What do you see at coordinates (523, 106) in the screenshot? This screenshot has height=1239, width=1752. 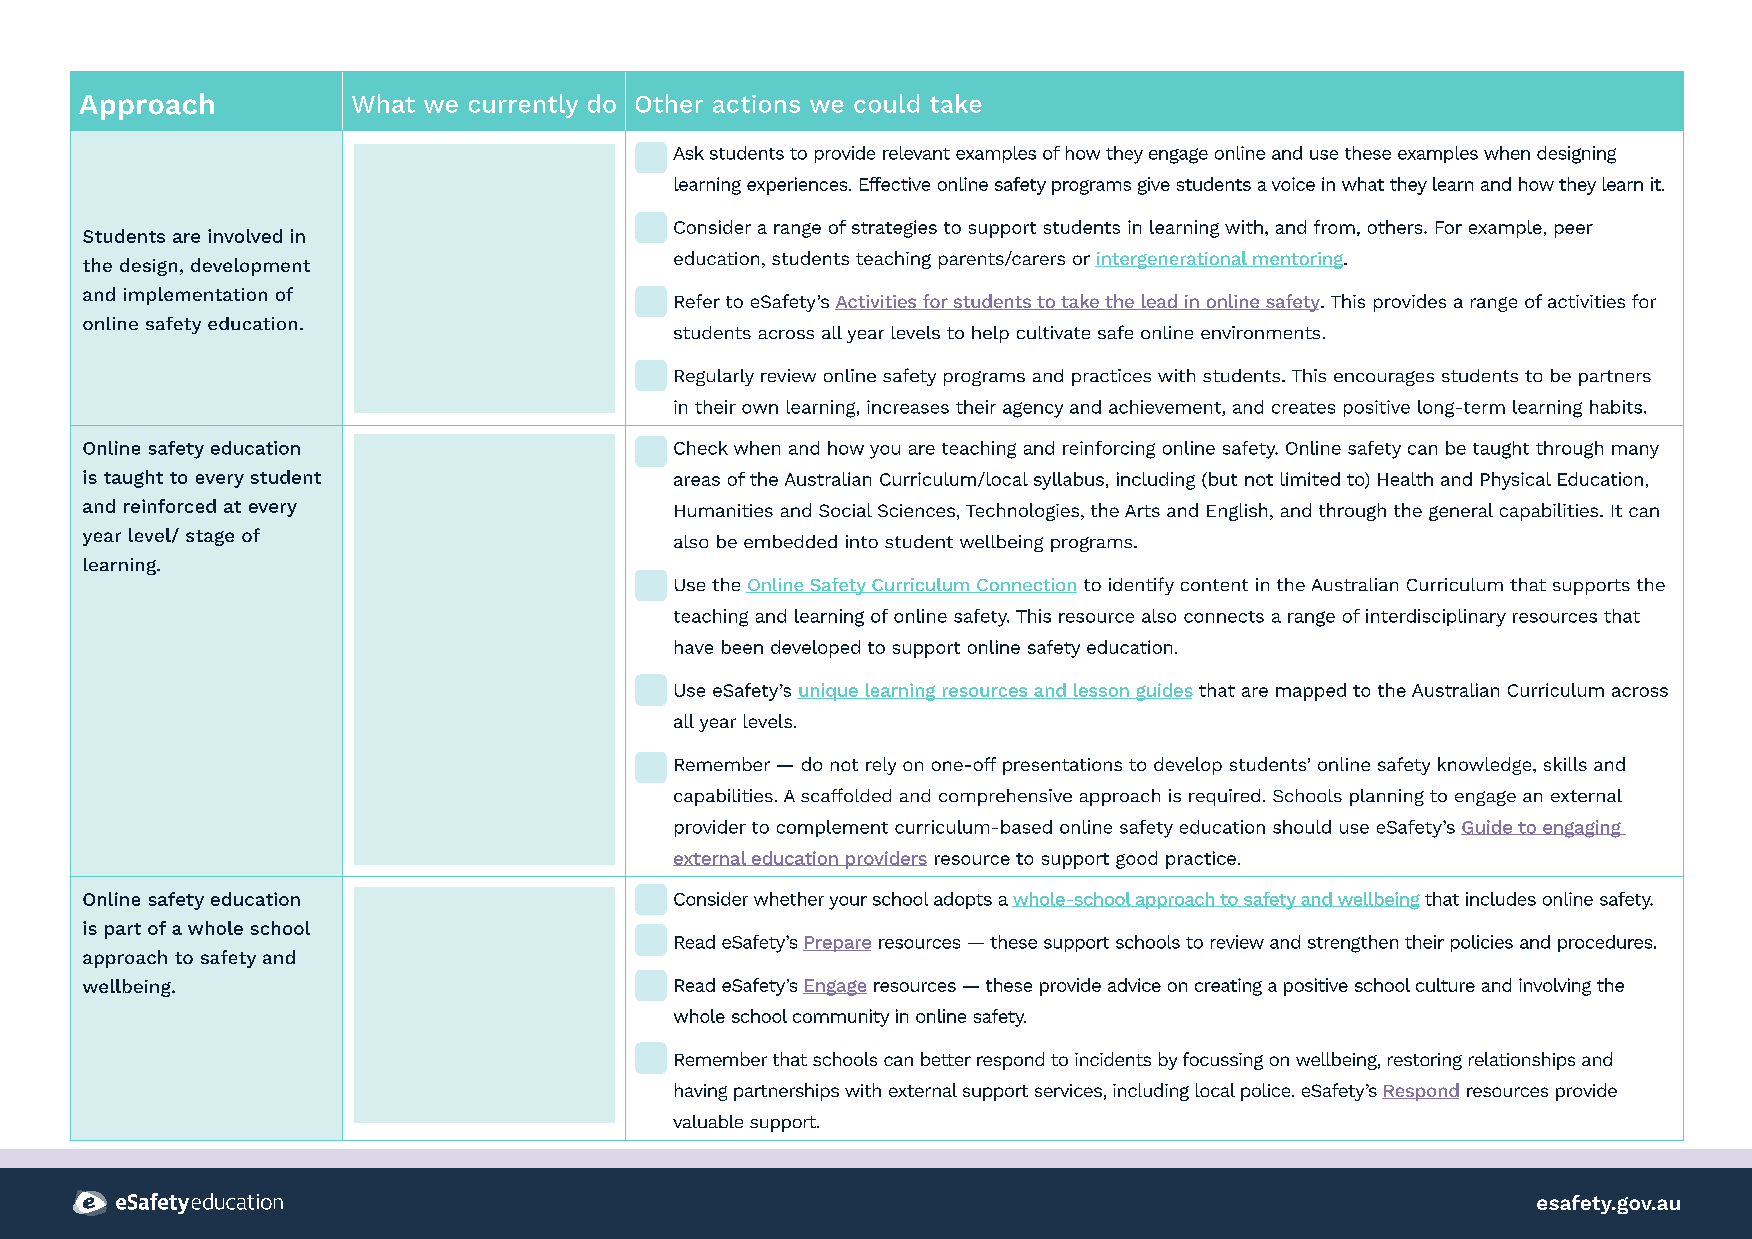 I see `currently` at bounding box center [523, 106].
